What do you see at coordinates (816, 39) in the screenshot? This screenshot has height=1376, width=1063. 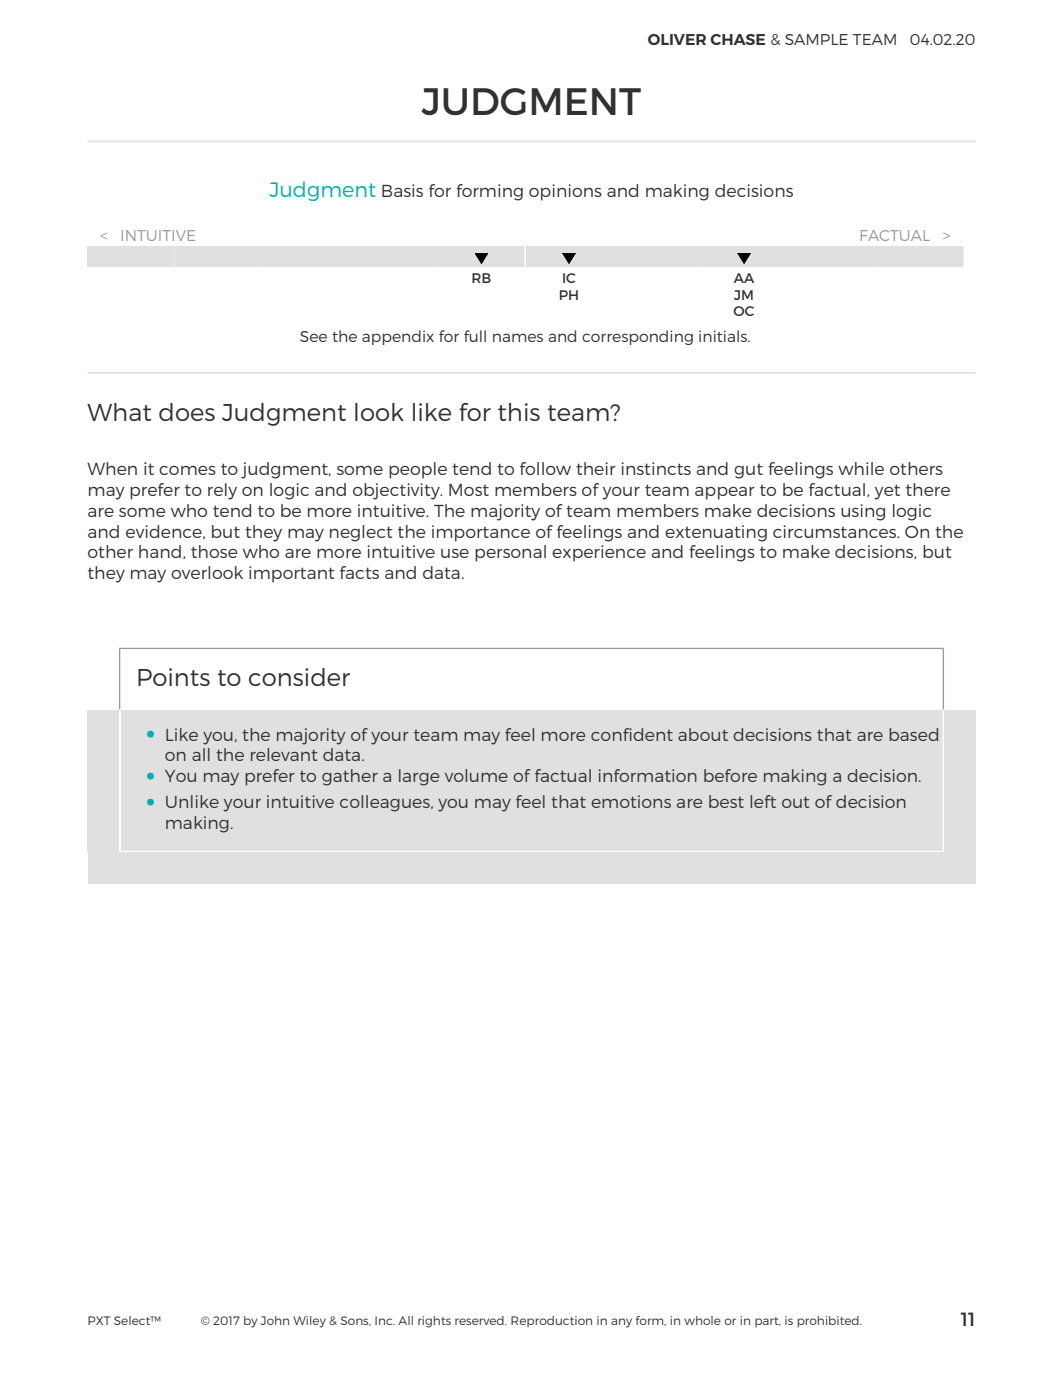 I see `SAMPLE` at bounding box center [816, 39].
